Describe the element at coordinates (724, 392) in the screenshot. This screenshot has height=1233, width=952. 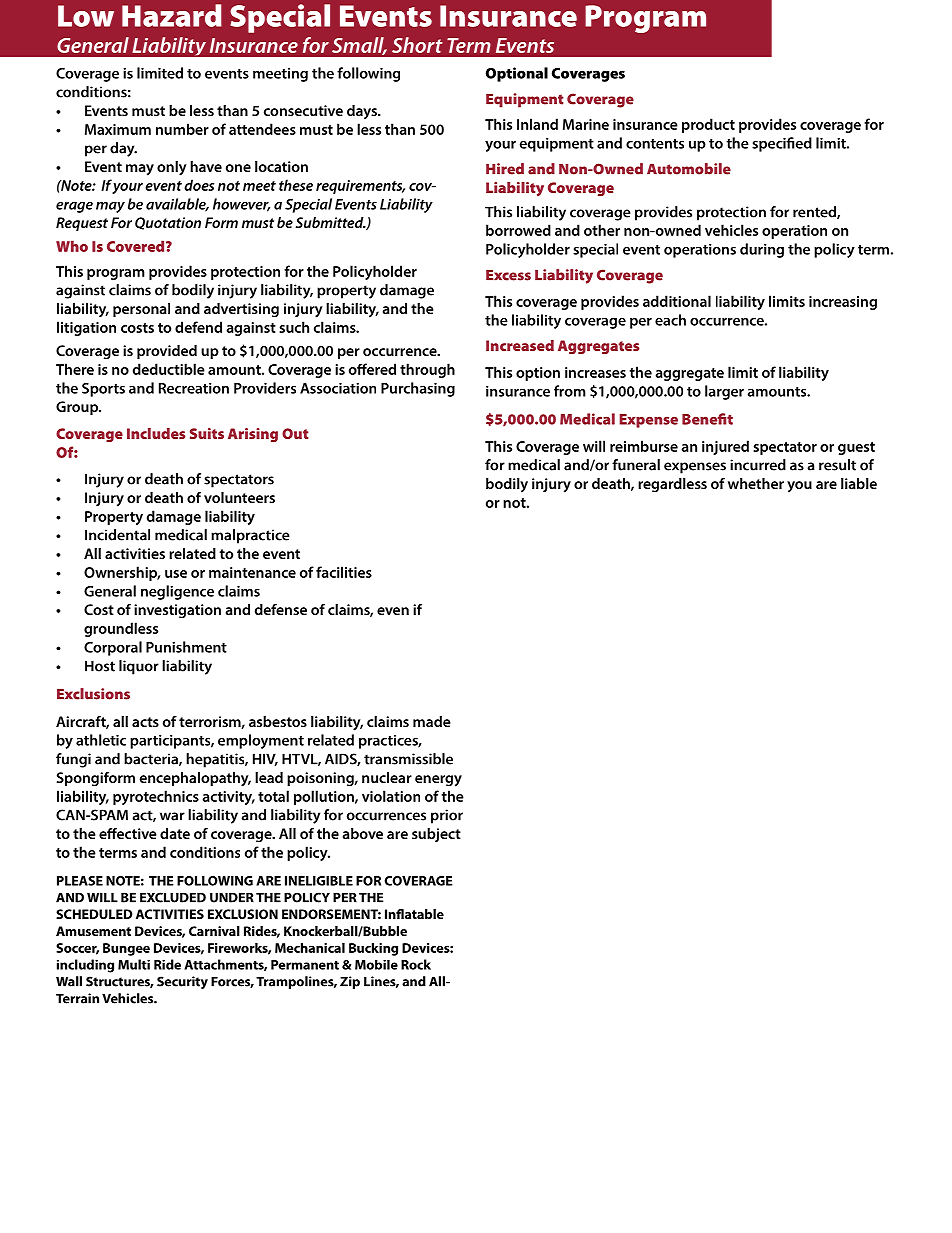
I see `larger` at that location.
